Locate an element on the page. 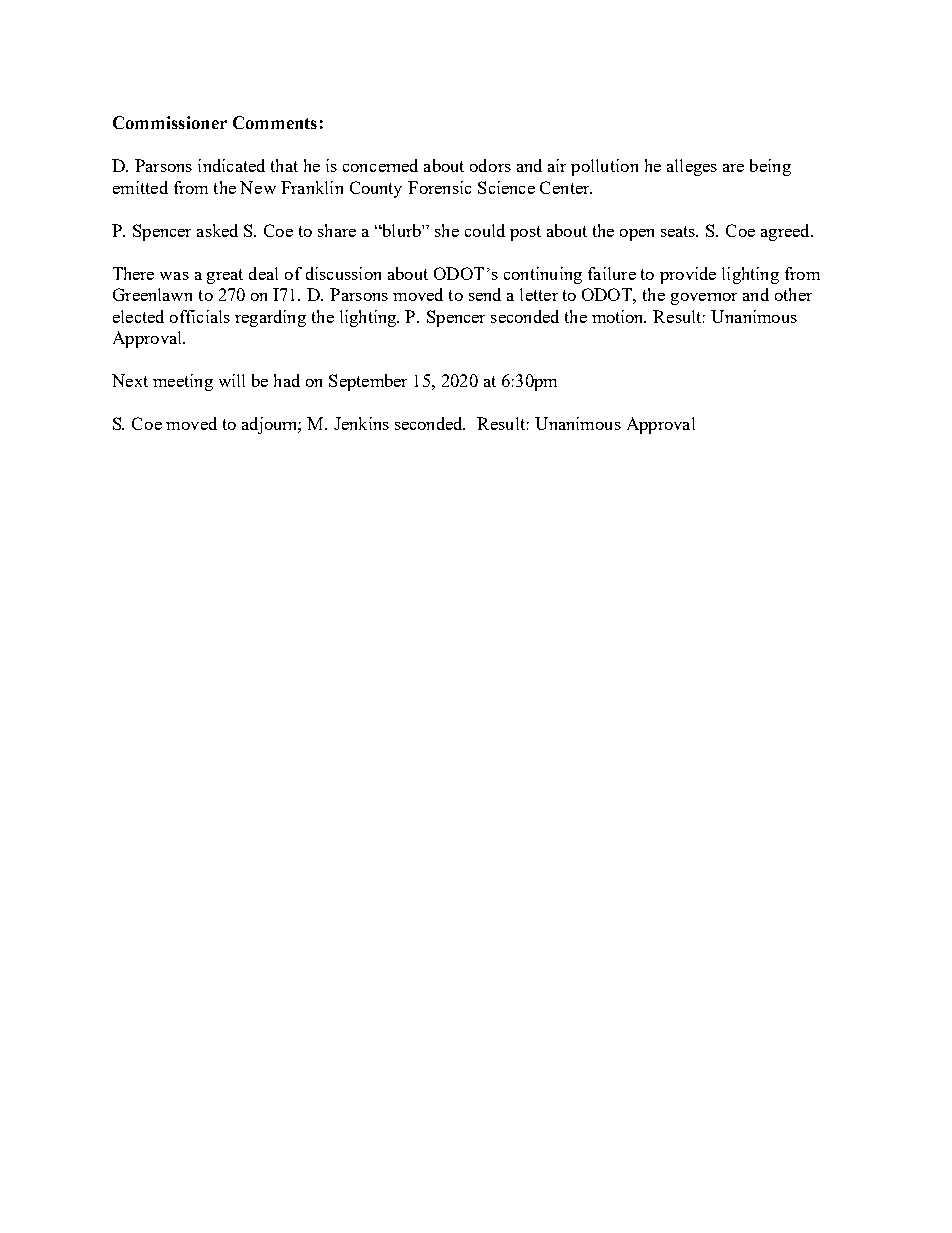 The image size is (952, 1233). officials is located at coordinates (200, 316).
